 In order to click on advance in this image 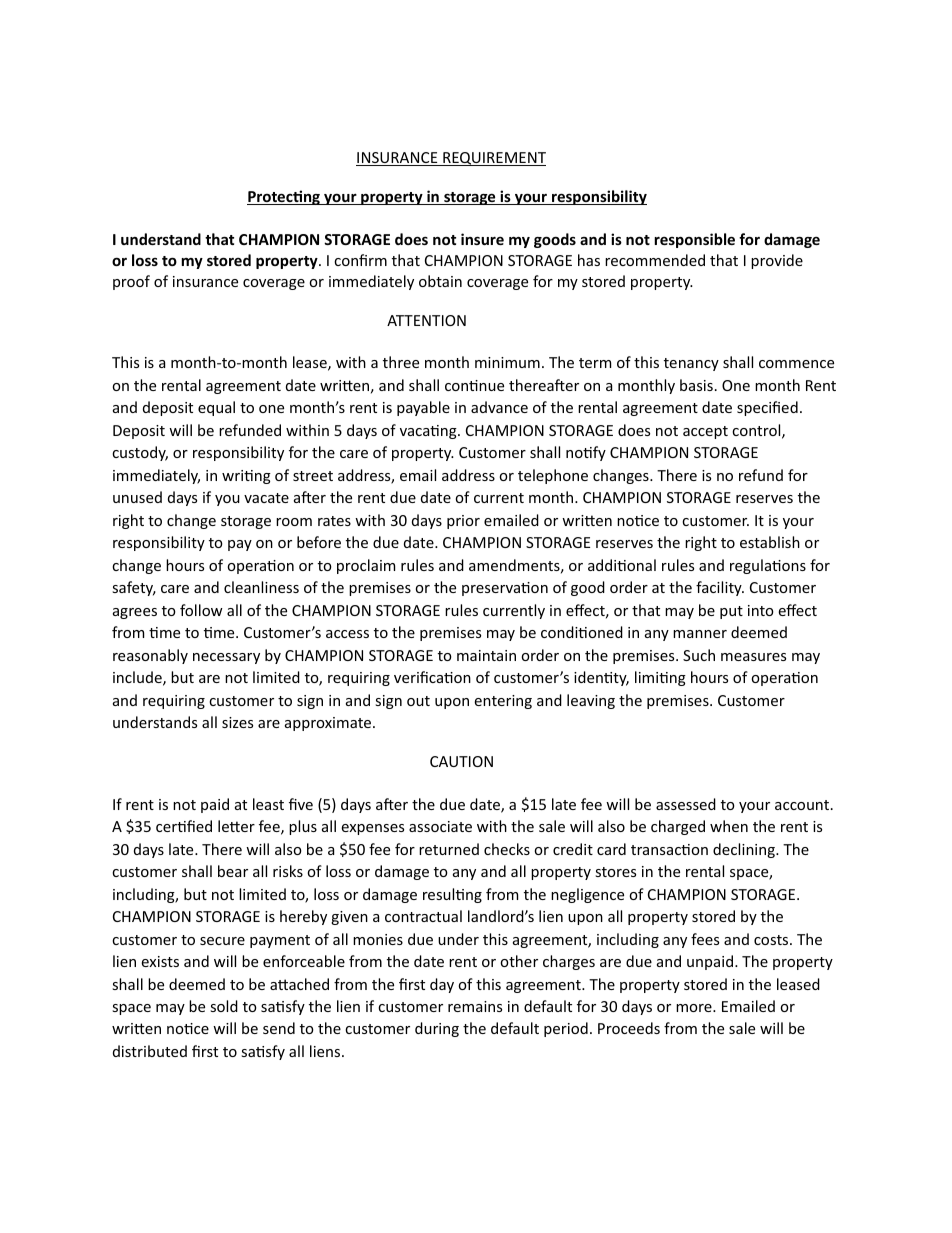, I will do `click(499, 407)`.
